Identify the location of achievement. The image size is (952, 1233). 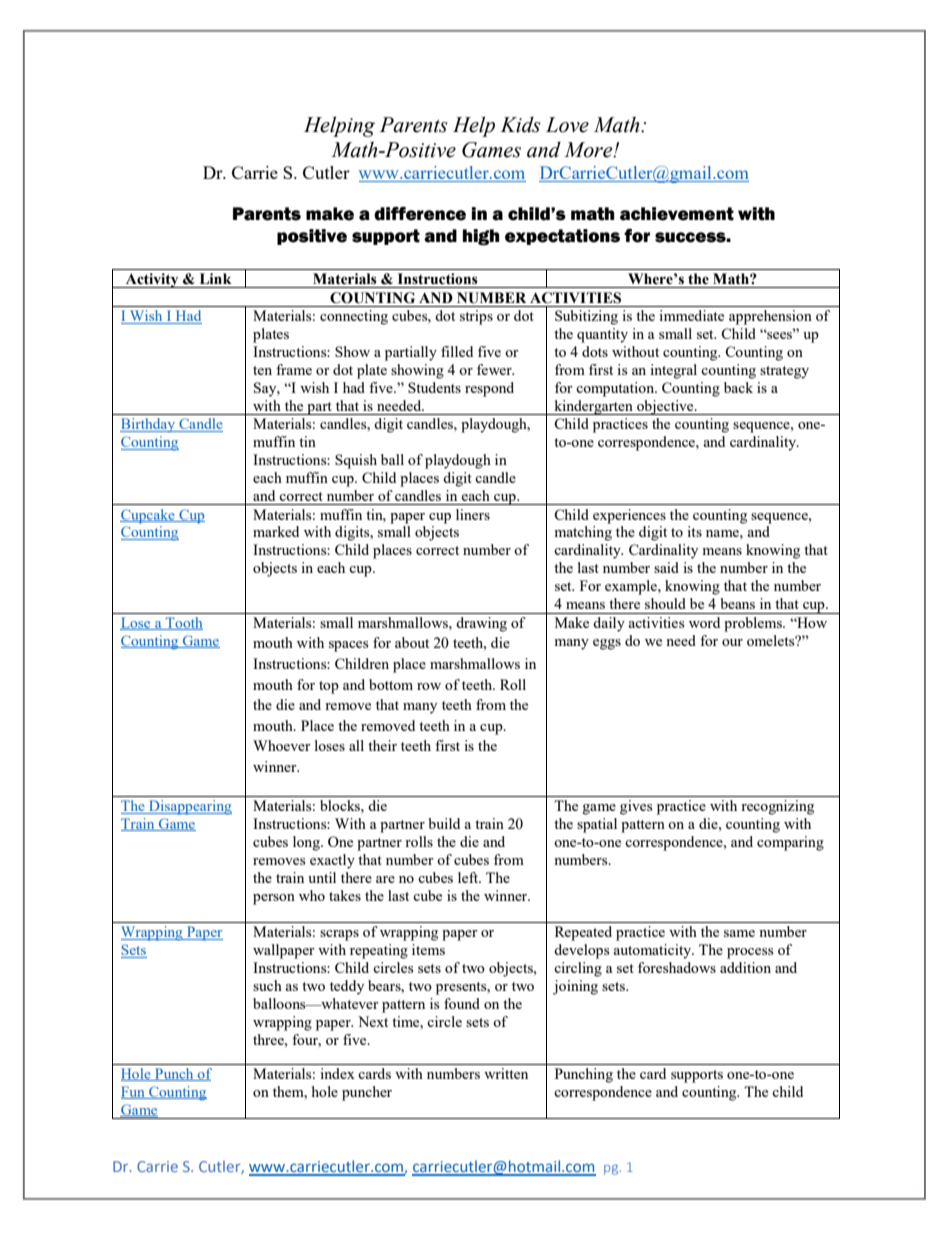
(677, 214).
